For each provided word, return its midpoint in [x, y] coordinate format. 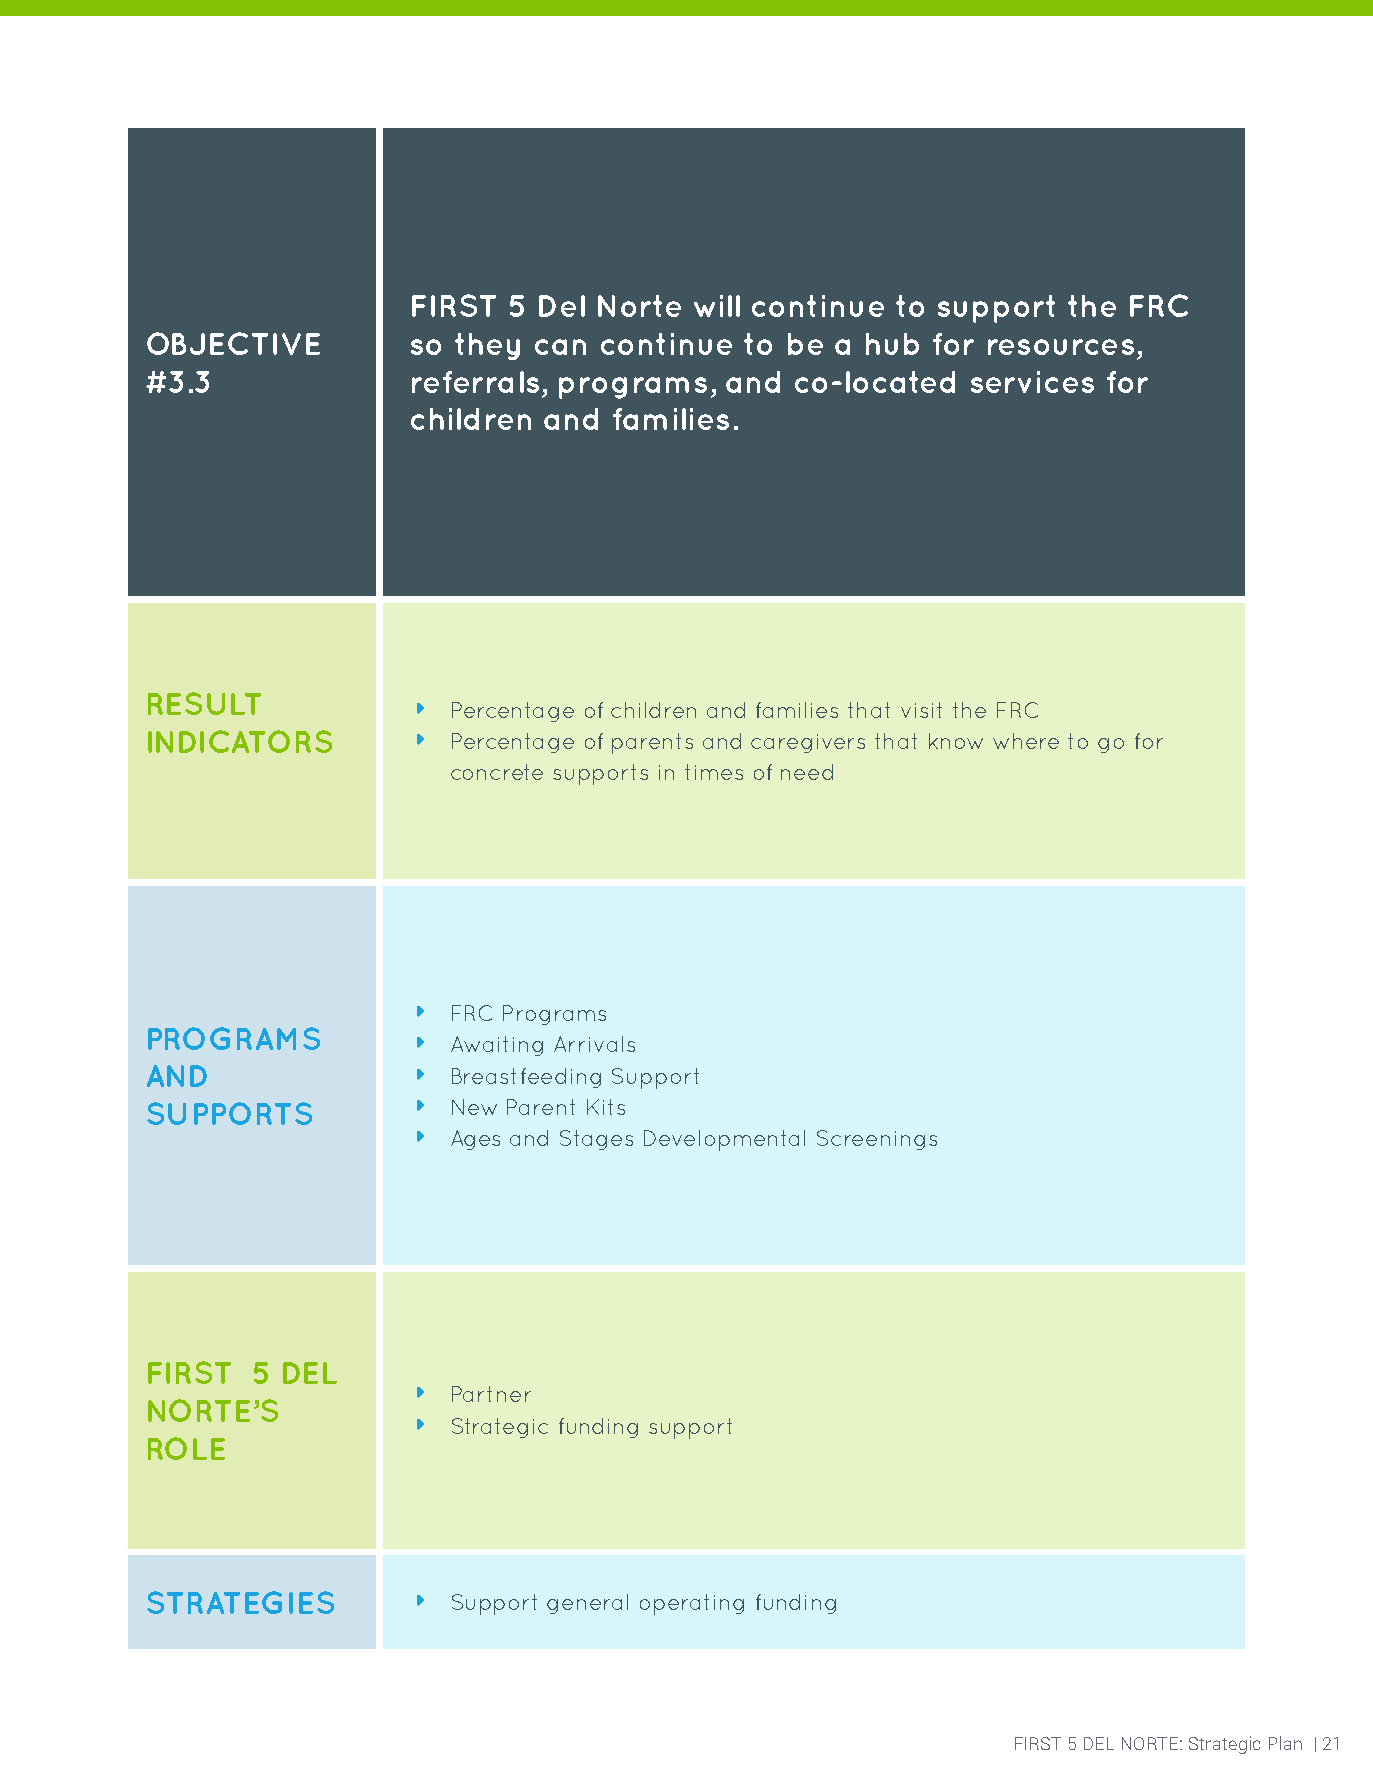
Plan [1285, 1743]
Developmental [724, 1140]
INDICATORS [240, 741]
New [474, 1107]
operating [692, 1604]
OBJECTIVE [233, 343]
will [717, 306]
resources [1061, 347]
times [714, 772]
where [1026, 741]
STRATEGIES [240, 1602]
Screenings [877, 1140]
